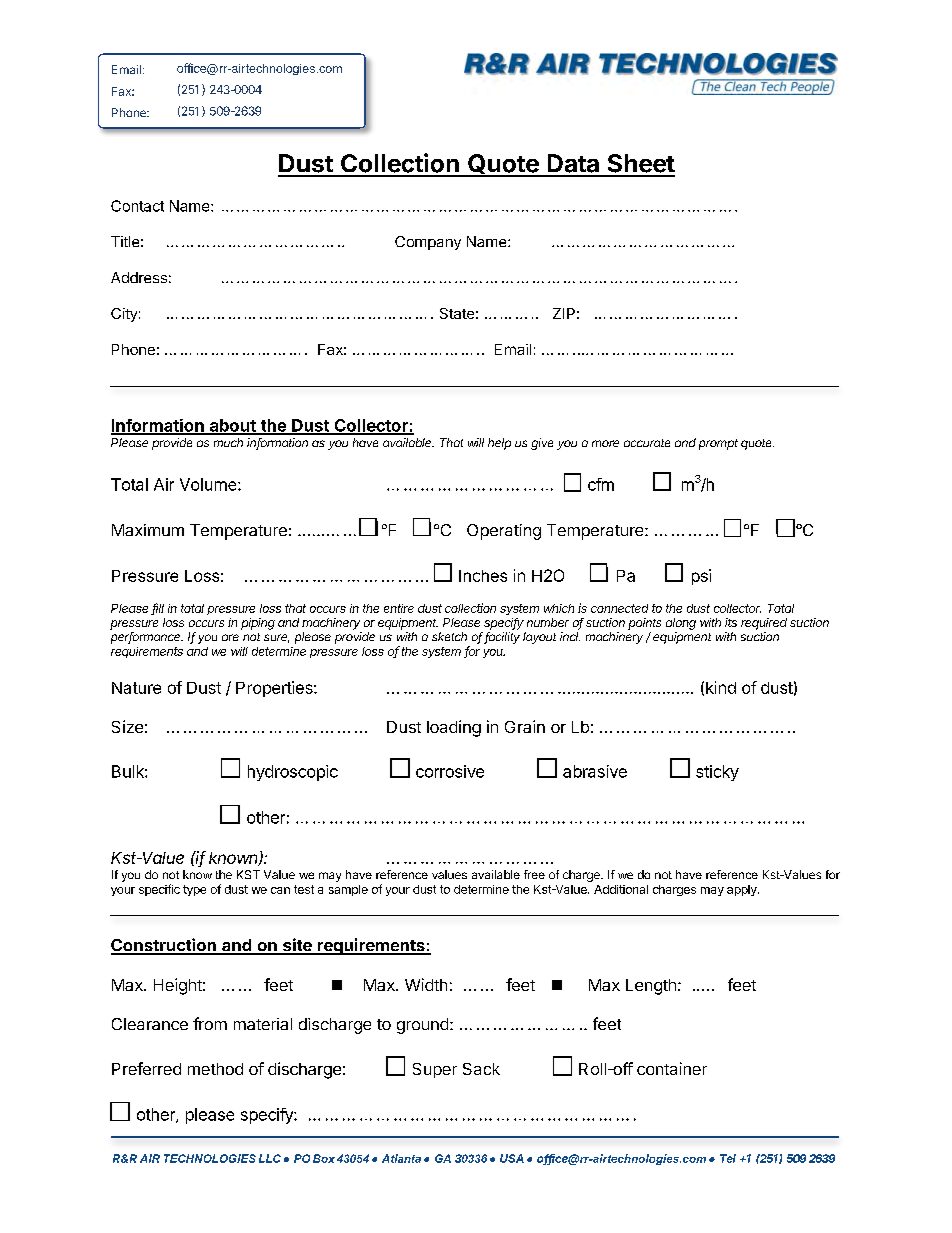 The height and width of the screenshot is (1233, 952). Describe the element at coordinates (701, 577) in the screenshot. I see `psi` at that location.
